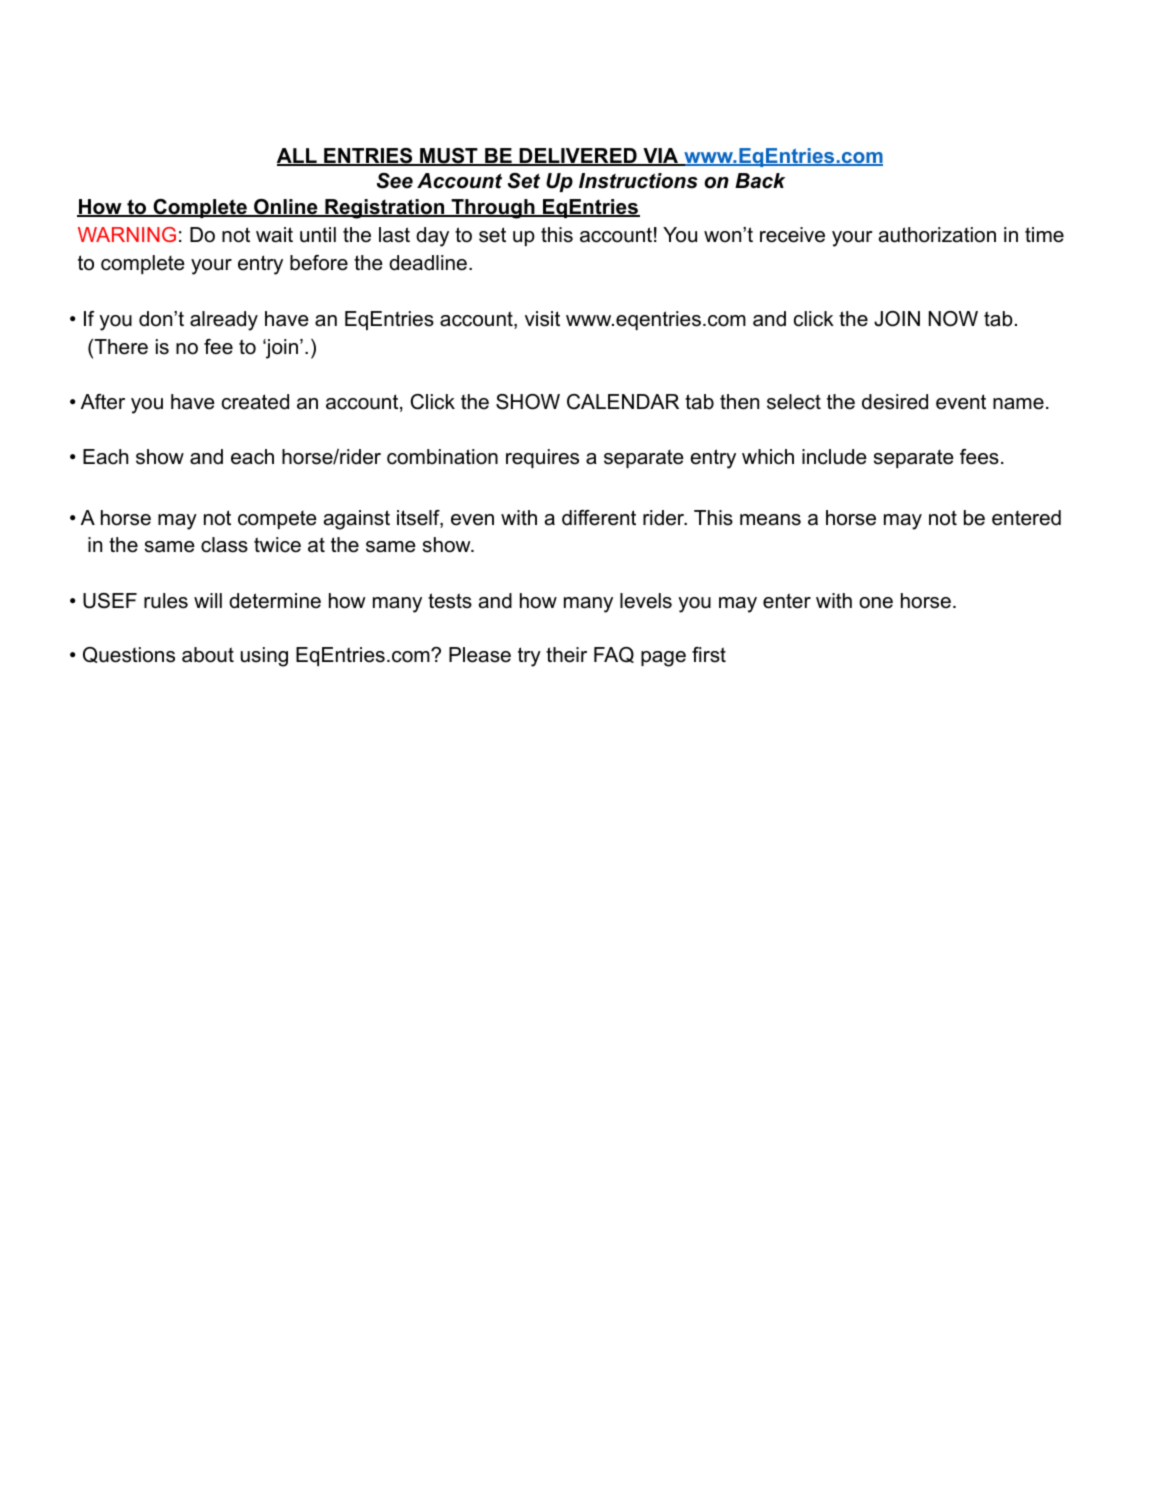 The width and height of the page is (1155, 1495). Describe the element at coordinates (895, 402) in the page. I see `desired` at that location.
